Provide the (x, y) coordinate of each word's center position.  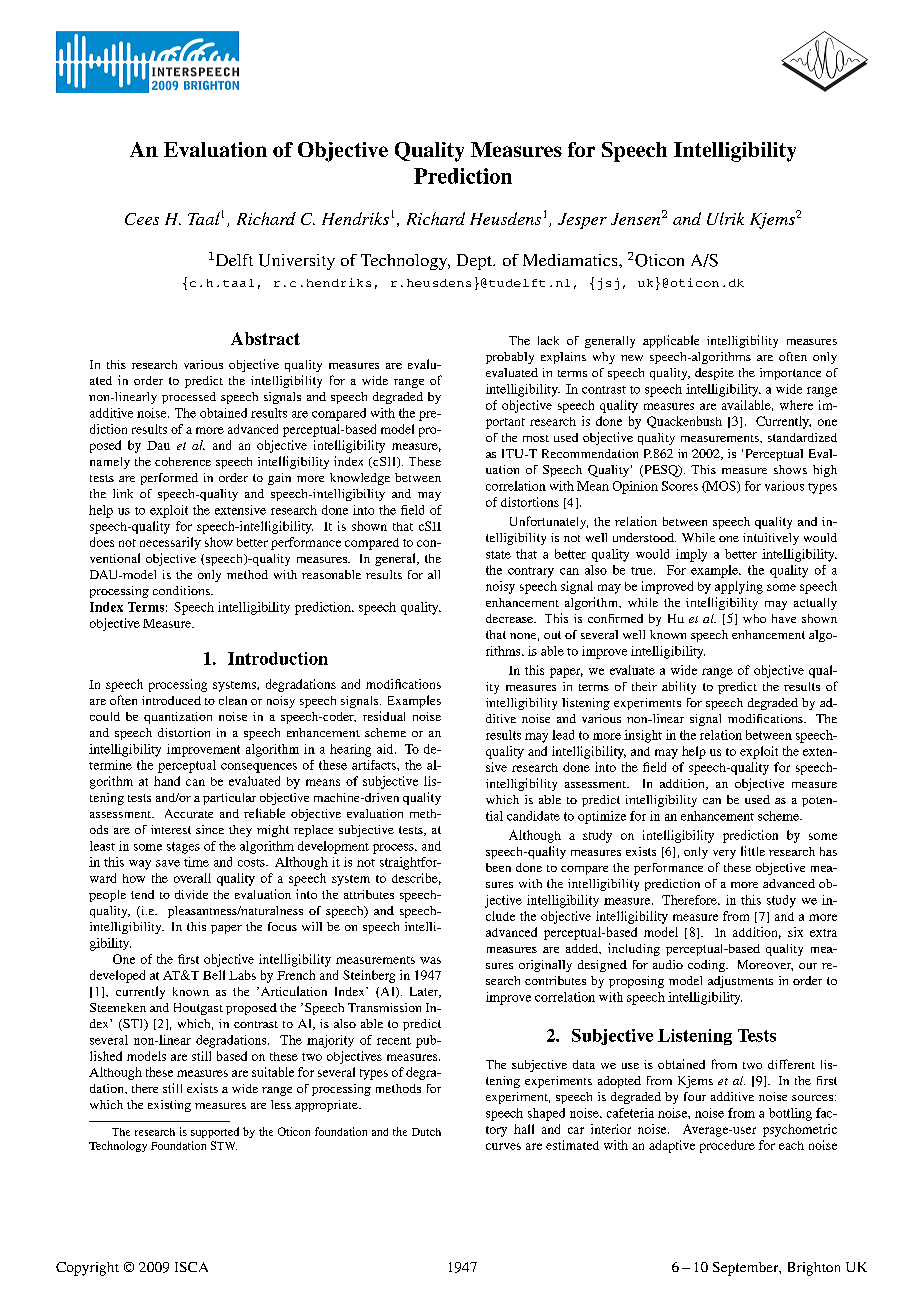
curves (503, 1146)
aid (386, 749)
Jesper (582, 221)
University (297, 262)
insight (643, 736)
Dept (475, 262)
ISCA (191, 1267)
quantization (178, 718)
